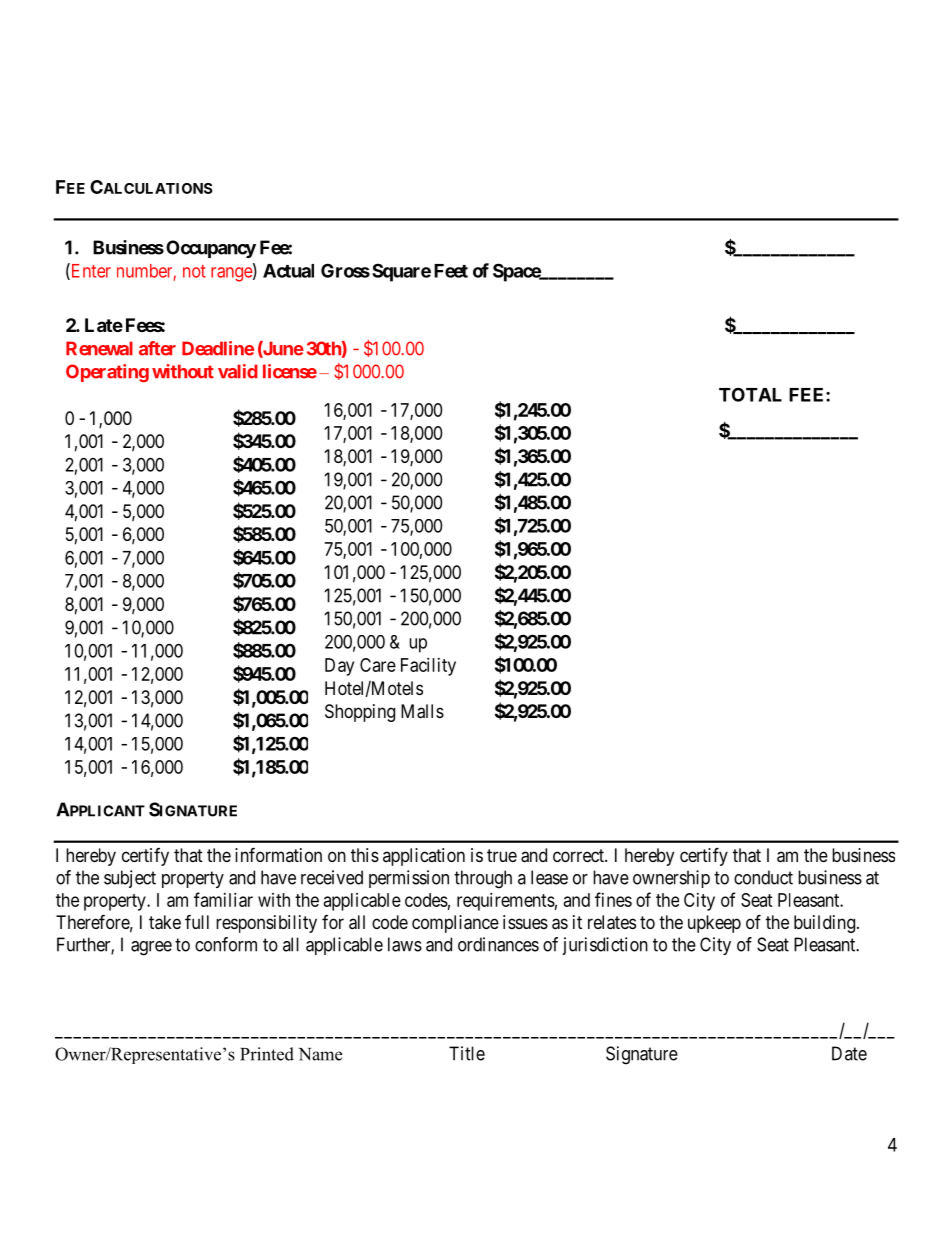 Image resolution: width=952 pixels, height=1233 pixels. I want to click on Facility, so click(428, 667).
